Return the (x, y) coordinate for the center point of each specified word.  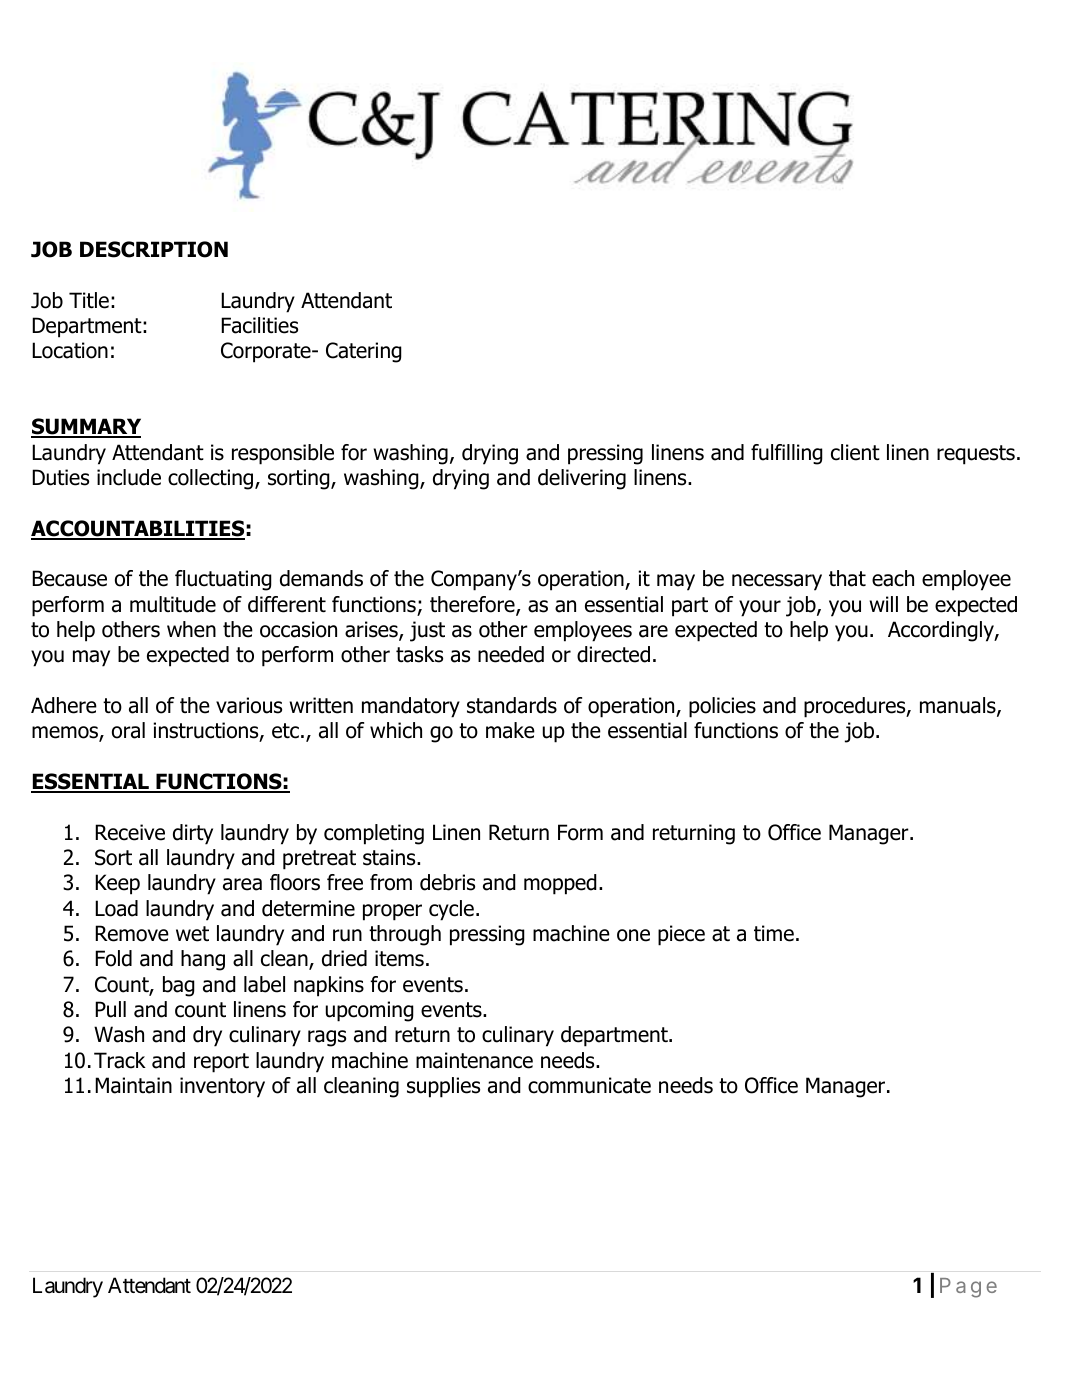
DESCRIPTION (154, 249)
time (774, 933)
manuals (959, 706)
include (129, 477)
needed (511, 654)
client (855, 452)
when (191, 629)
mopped (560, 884)
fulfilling (787, 454)
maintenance (474, 1060)
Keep (117, 884)
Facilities (259, 325)
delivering (582, 479)
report (221, 1063)
